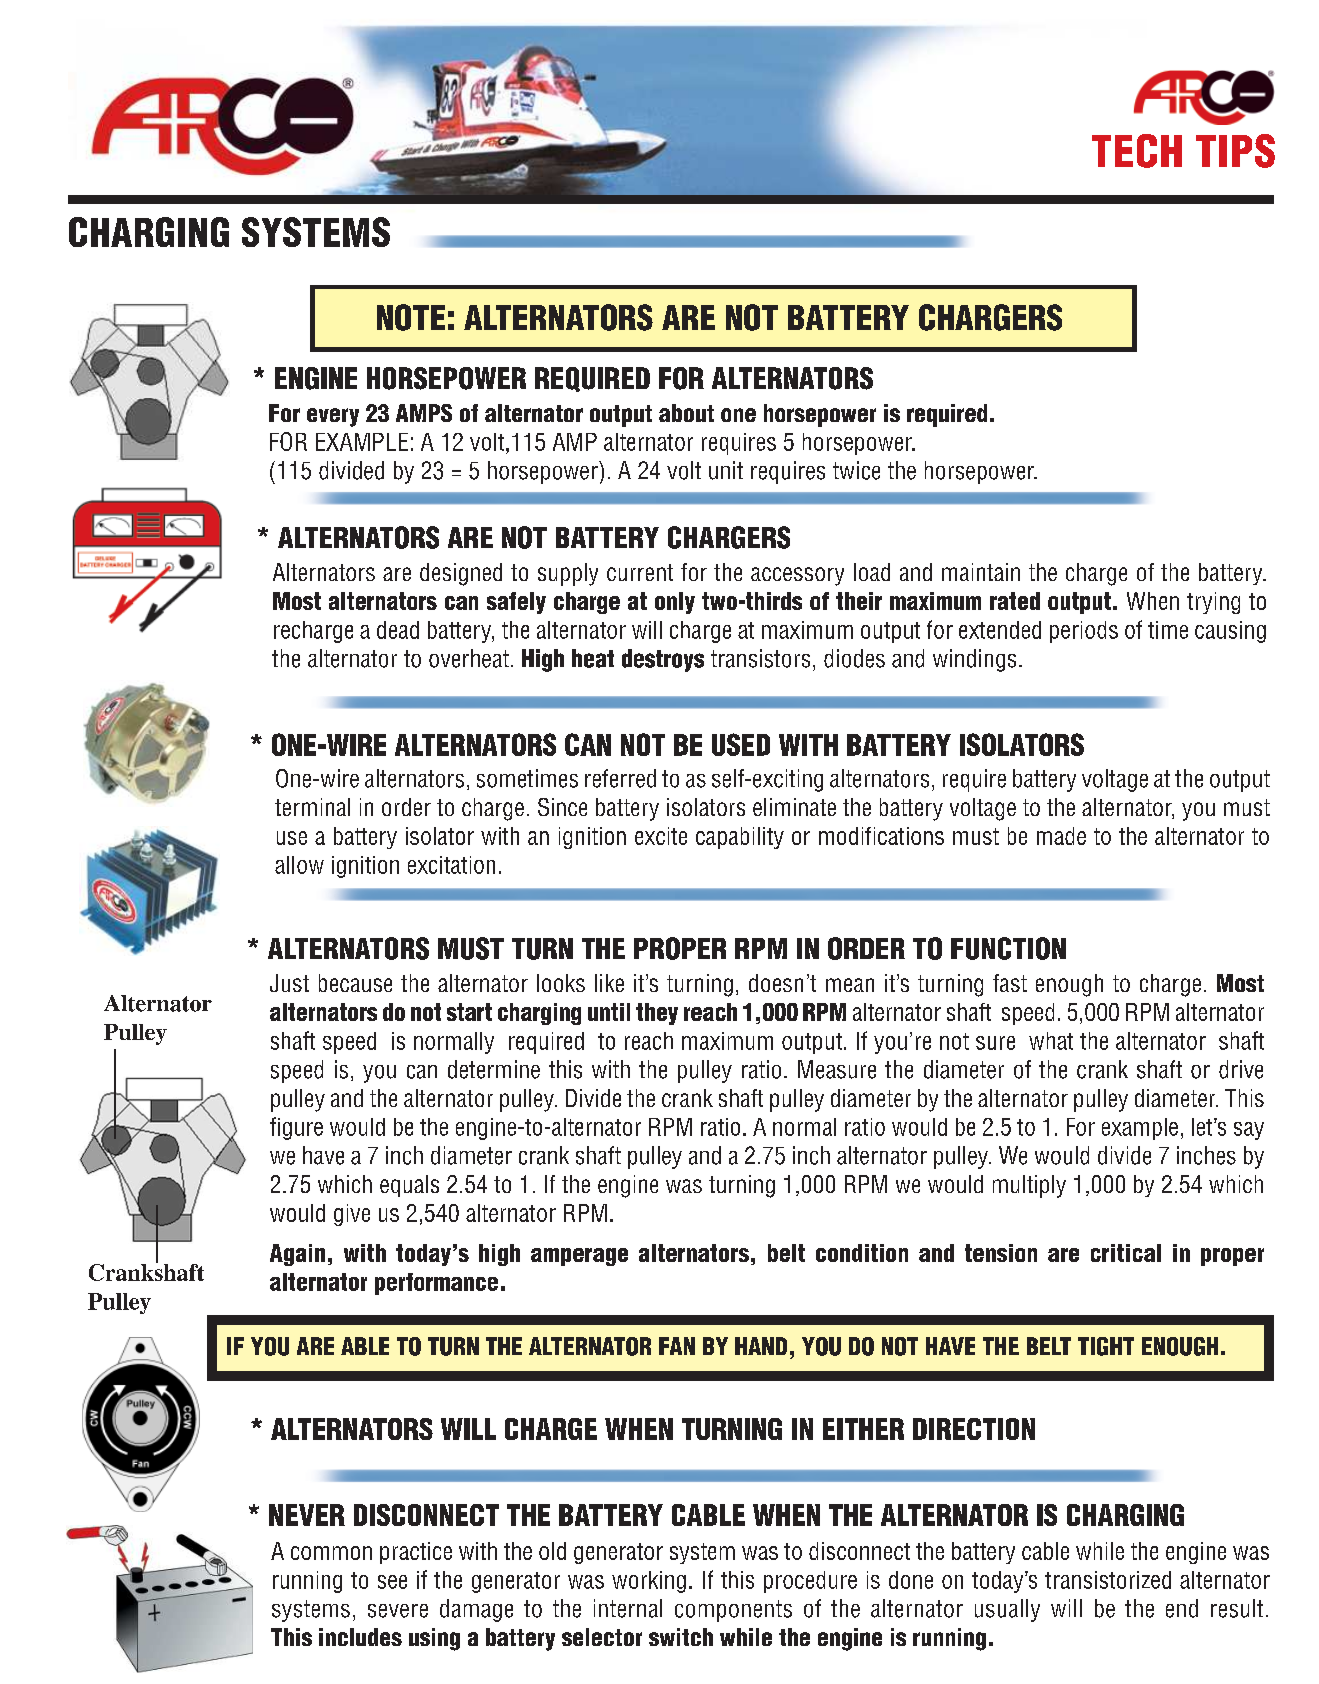 The image size is (1319, 1684). What do you see at coordinates (733, 1611) in the screenshot?
I see `components` at bounding box center [733, 1611].
